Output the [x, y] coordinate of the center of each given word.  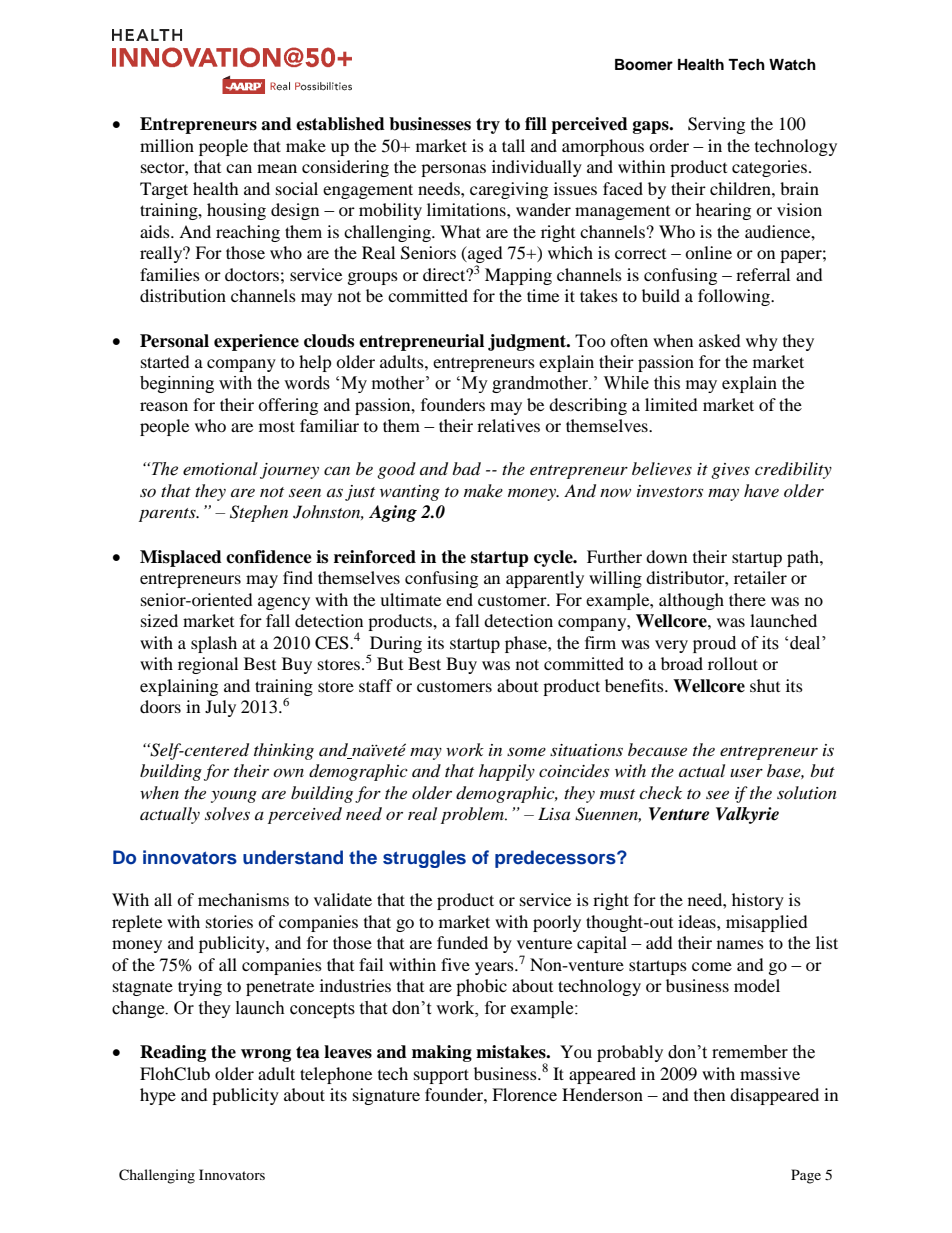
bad [466, 468]
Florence [524, 1094]
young [234, 796]
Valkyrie [747, 815]
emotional [220, 468]
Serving [716, 125]
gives [730, 471]
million [167, 145]
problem [474, 815]
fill [536, 123]
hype [158, 1096]
